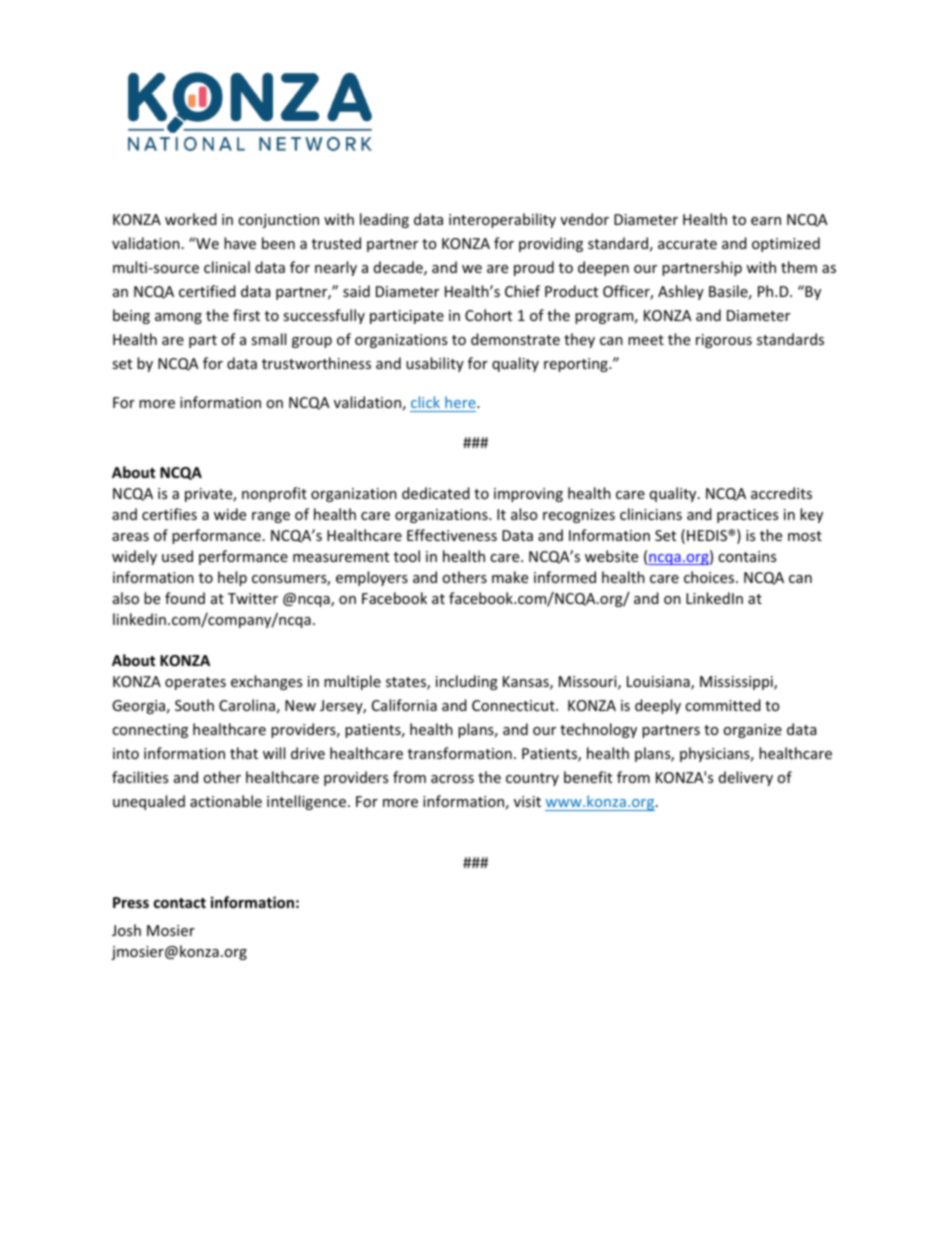  What do you see at coordinates (747, 516) in the page?
I see `practices` at bounding box center [747, 516].
